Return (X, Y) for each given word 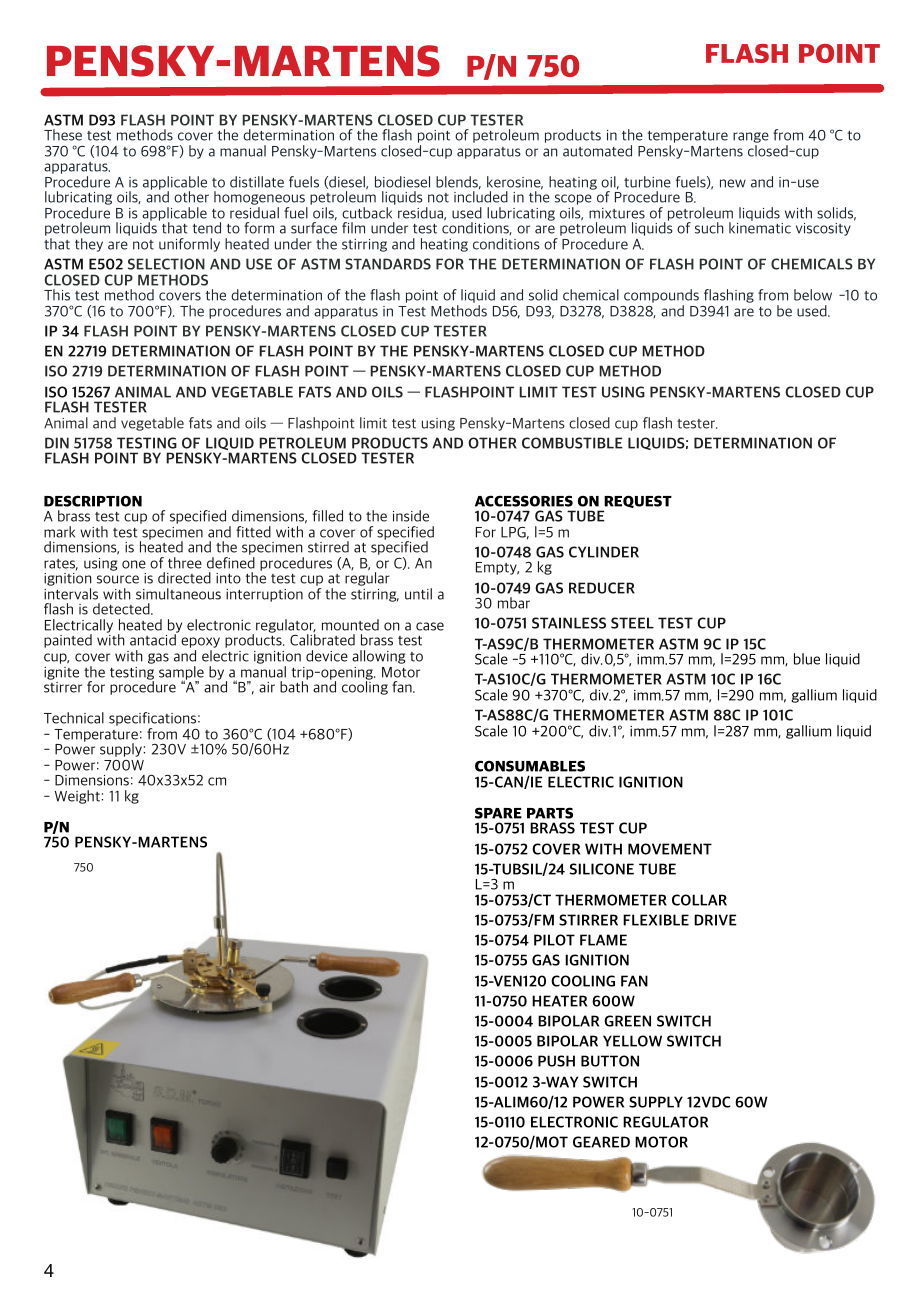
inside (411, 516)
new (733, 183)
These (63, 135)
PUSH (556, 1061)
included (481, 196)
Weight (77, 797)
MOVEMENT (670, 849)
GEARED (601, 1142)
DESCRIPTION (93, 501)
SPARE (498, 813)
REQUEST (637, 503)
